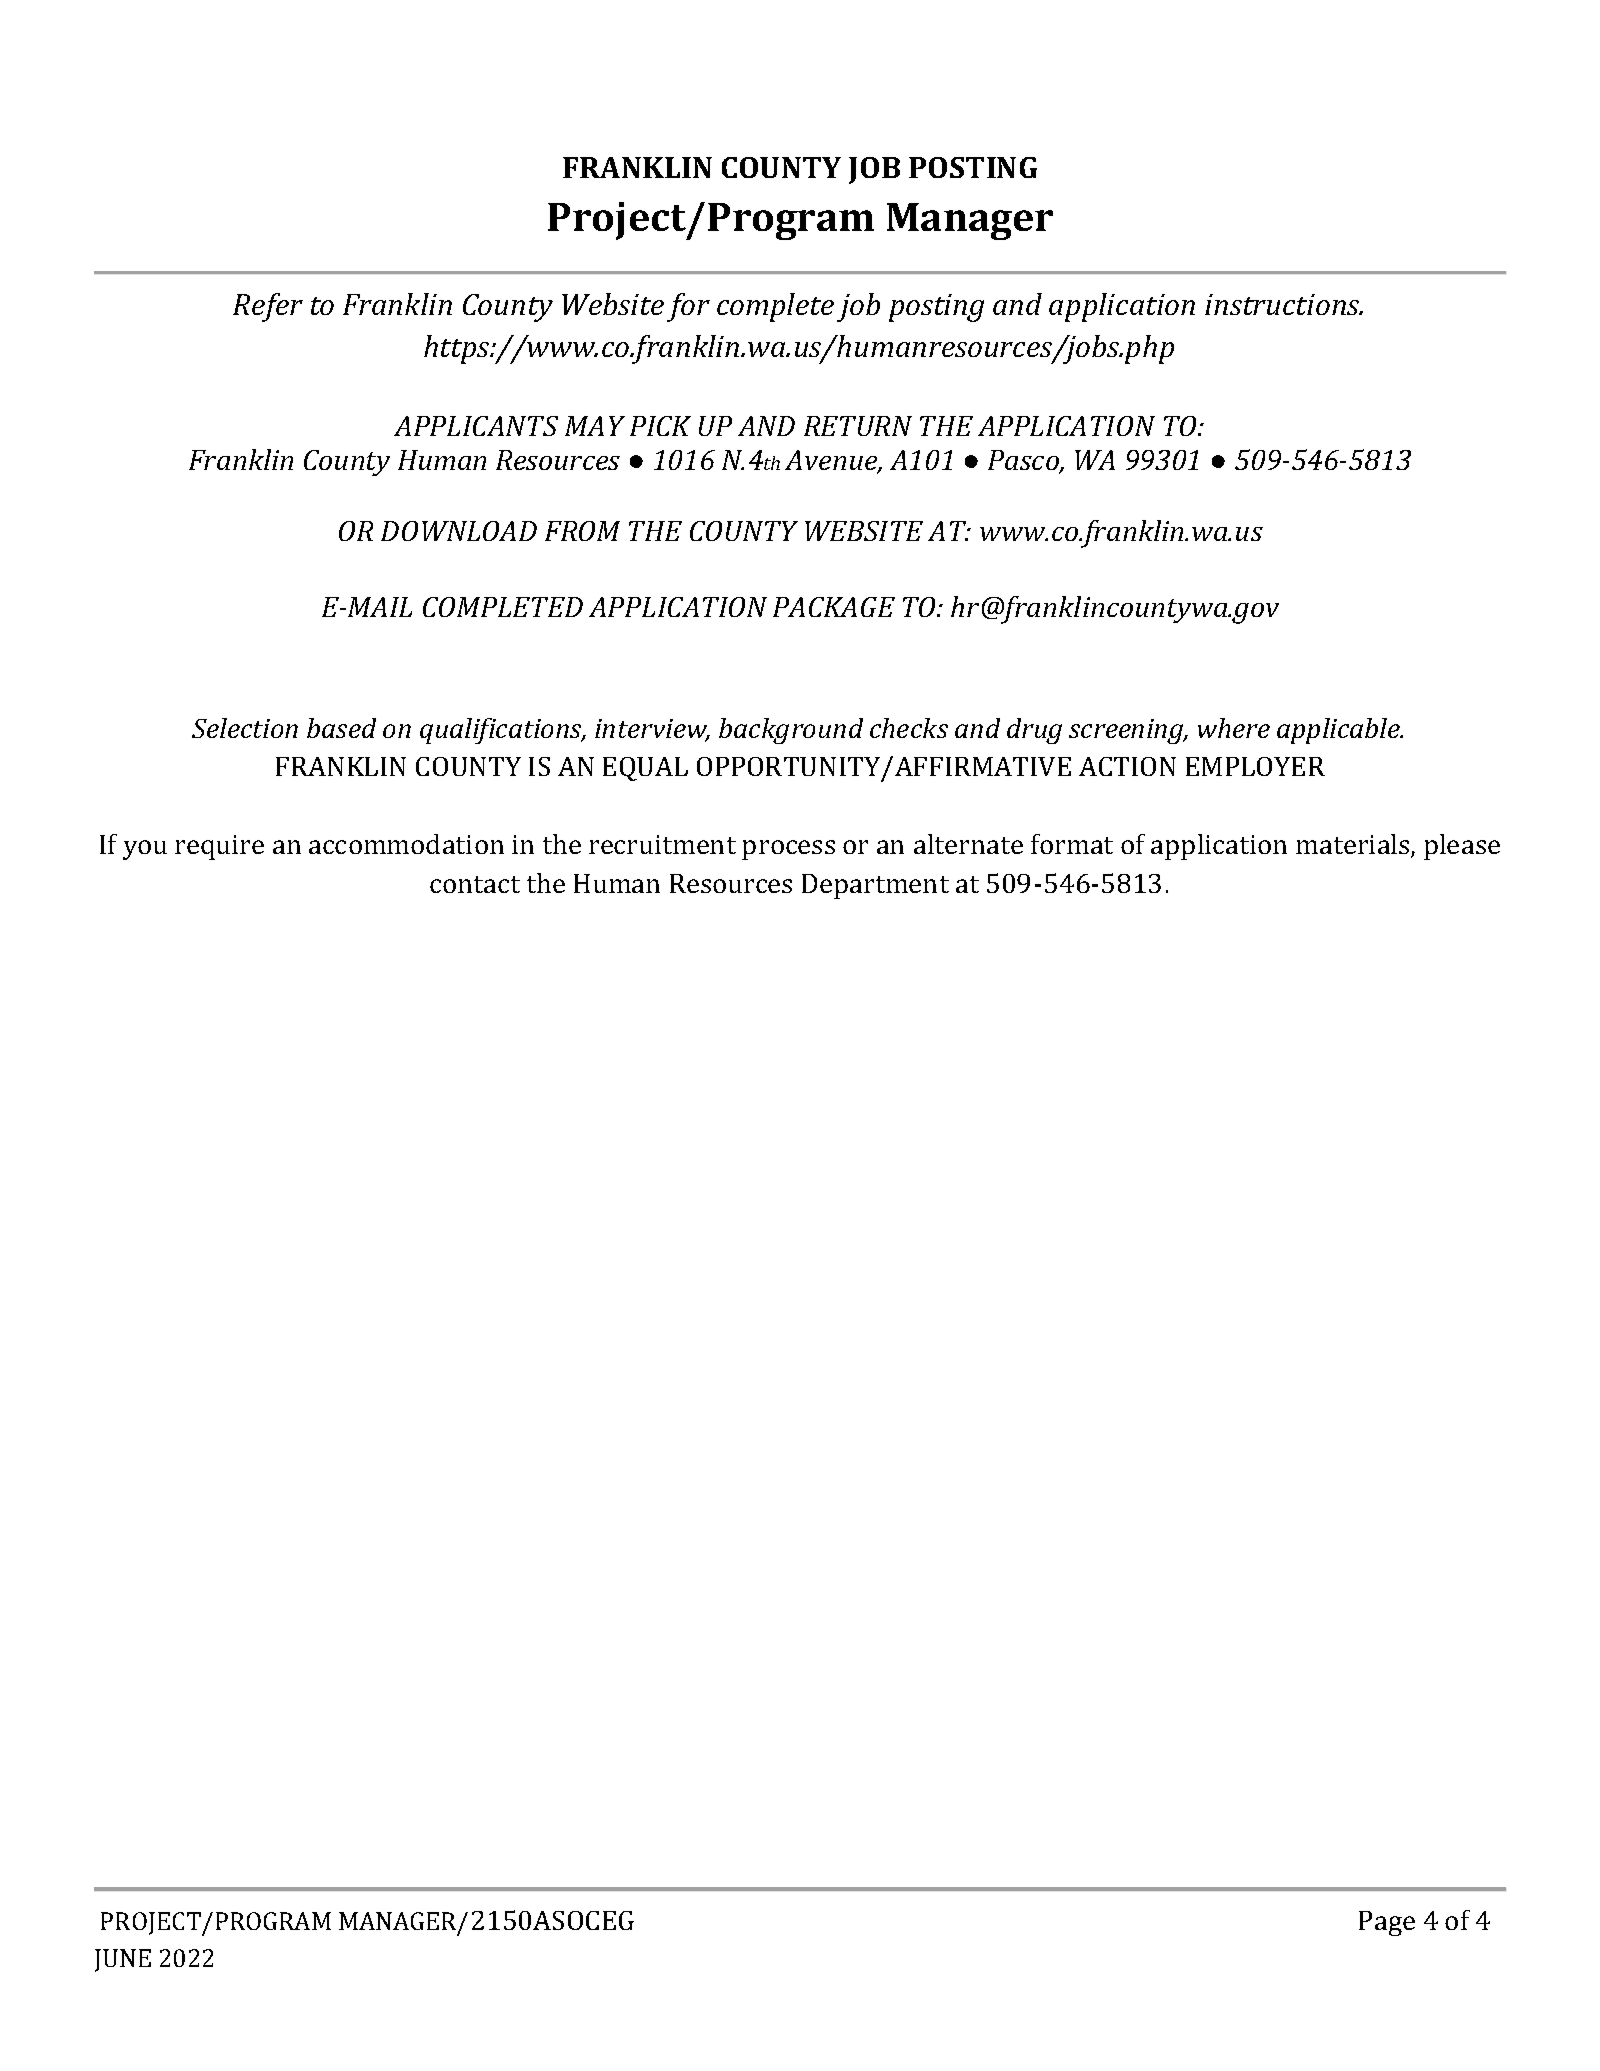 The width and height of the page is (1600, 2071). What do you see at coordinates (219, 847) in the page?
I see `require` at bounding box center [219, 847].
